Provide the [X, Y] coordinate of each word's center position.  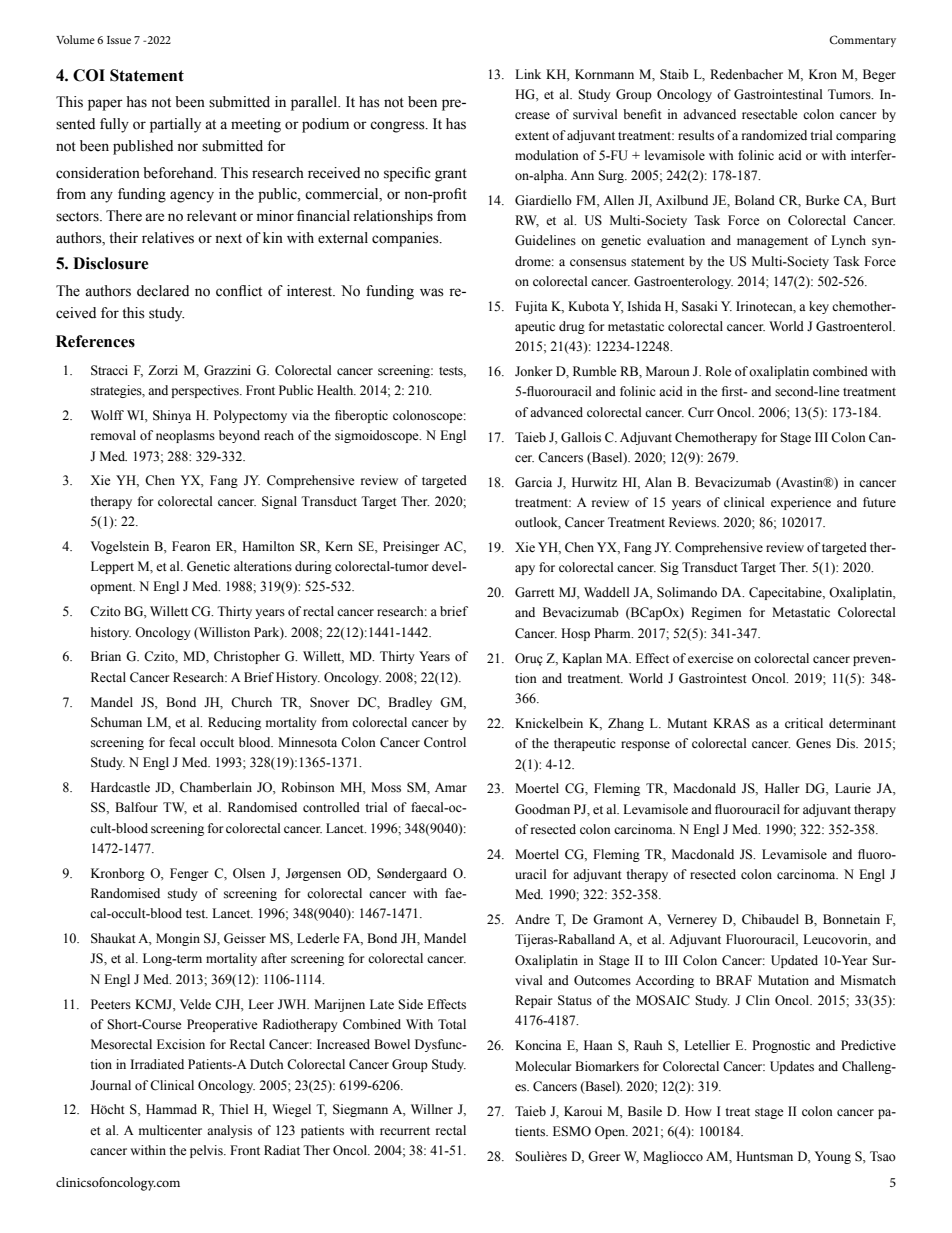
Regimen [716, 613]
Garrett [535, 592]
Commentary [862, 41]
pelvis [207, 1151]
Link [528, 74]
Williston [223, 632]
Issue [119, 40]
